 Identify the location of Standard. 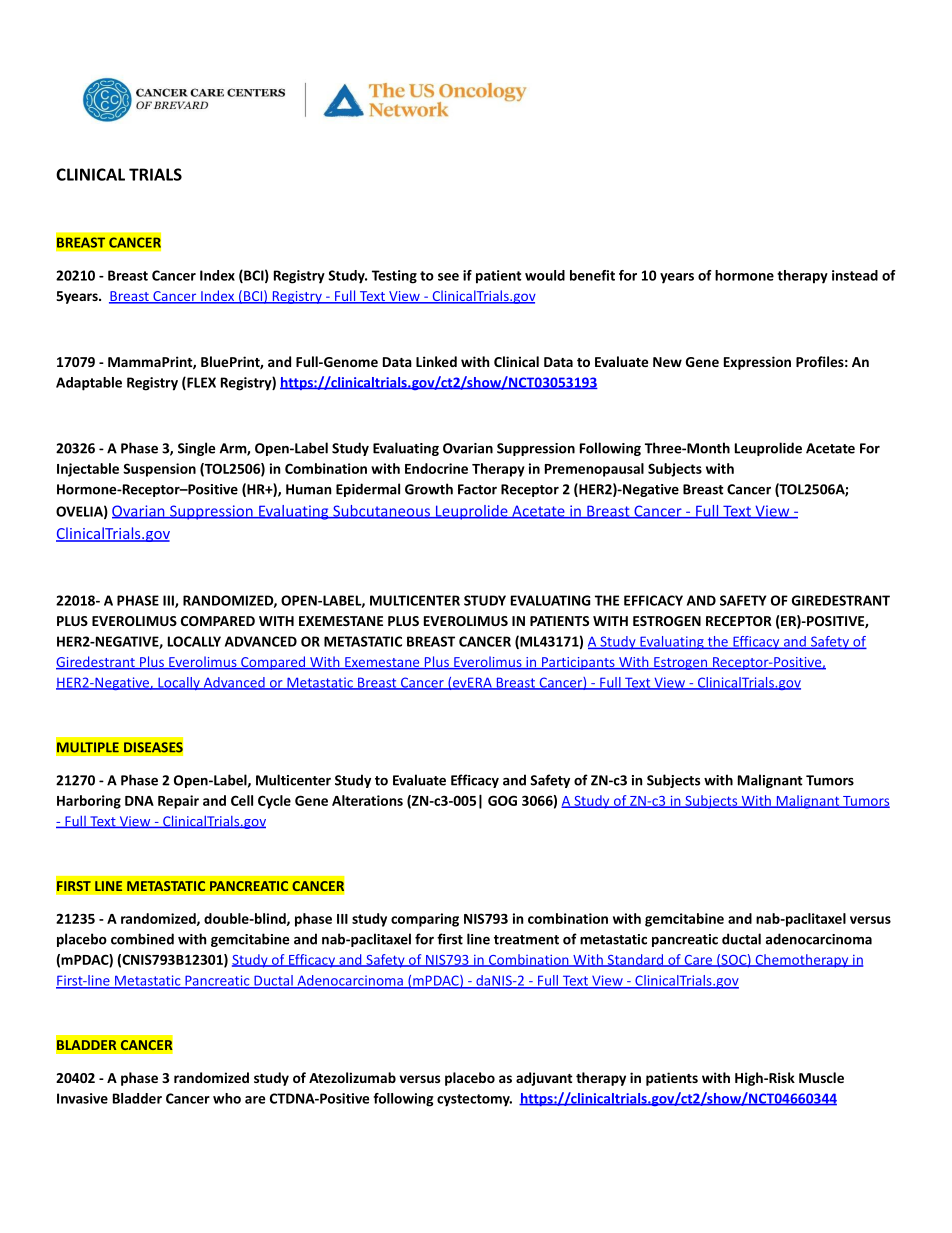
(635, 960).
